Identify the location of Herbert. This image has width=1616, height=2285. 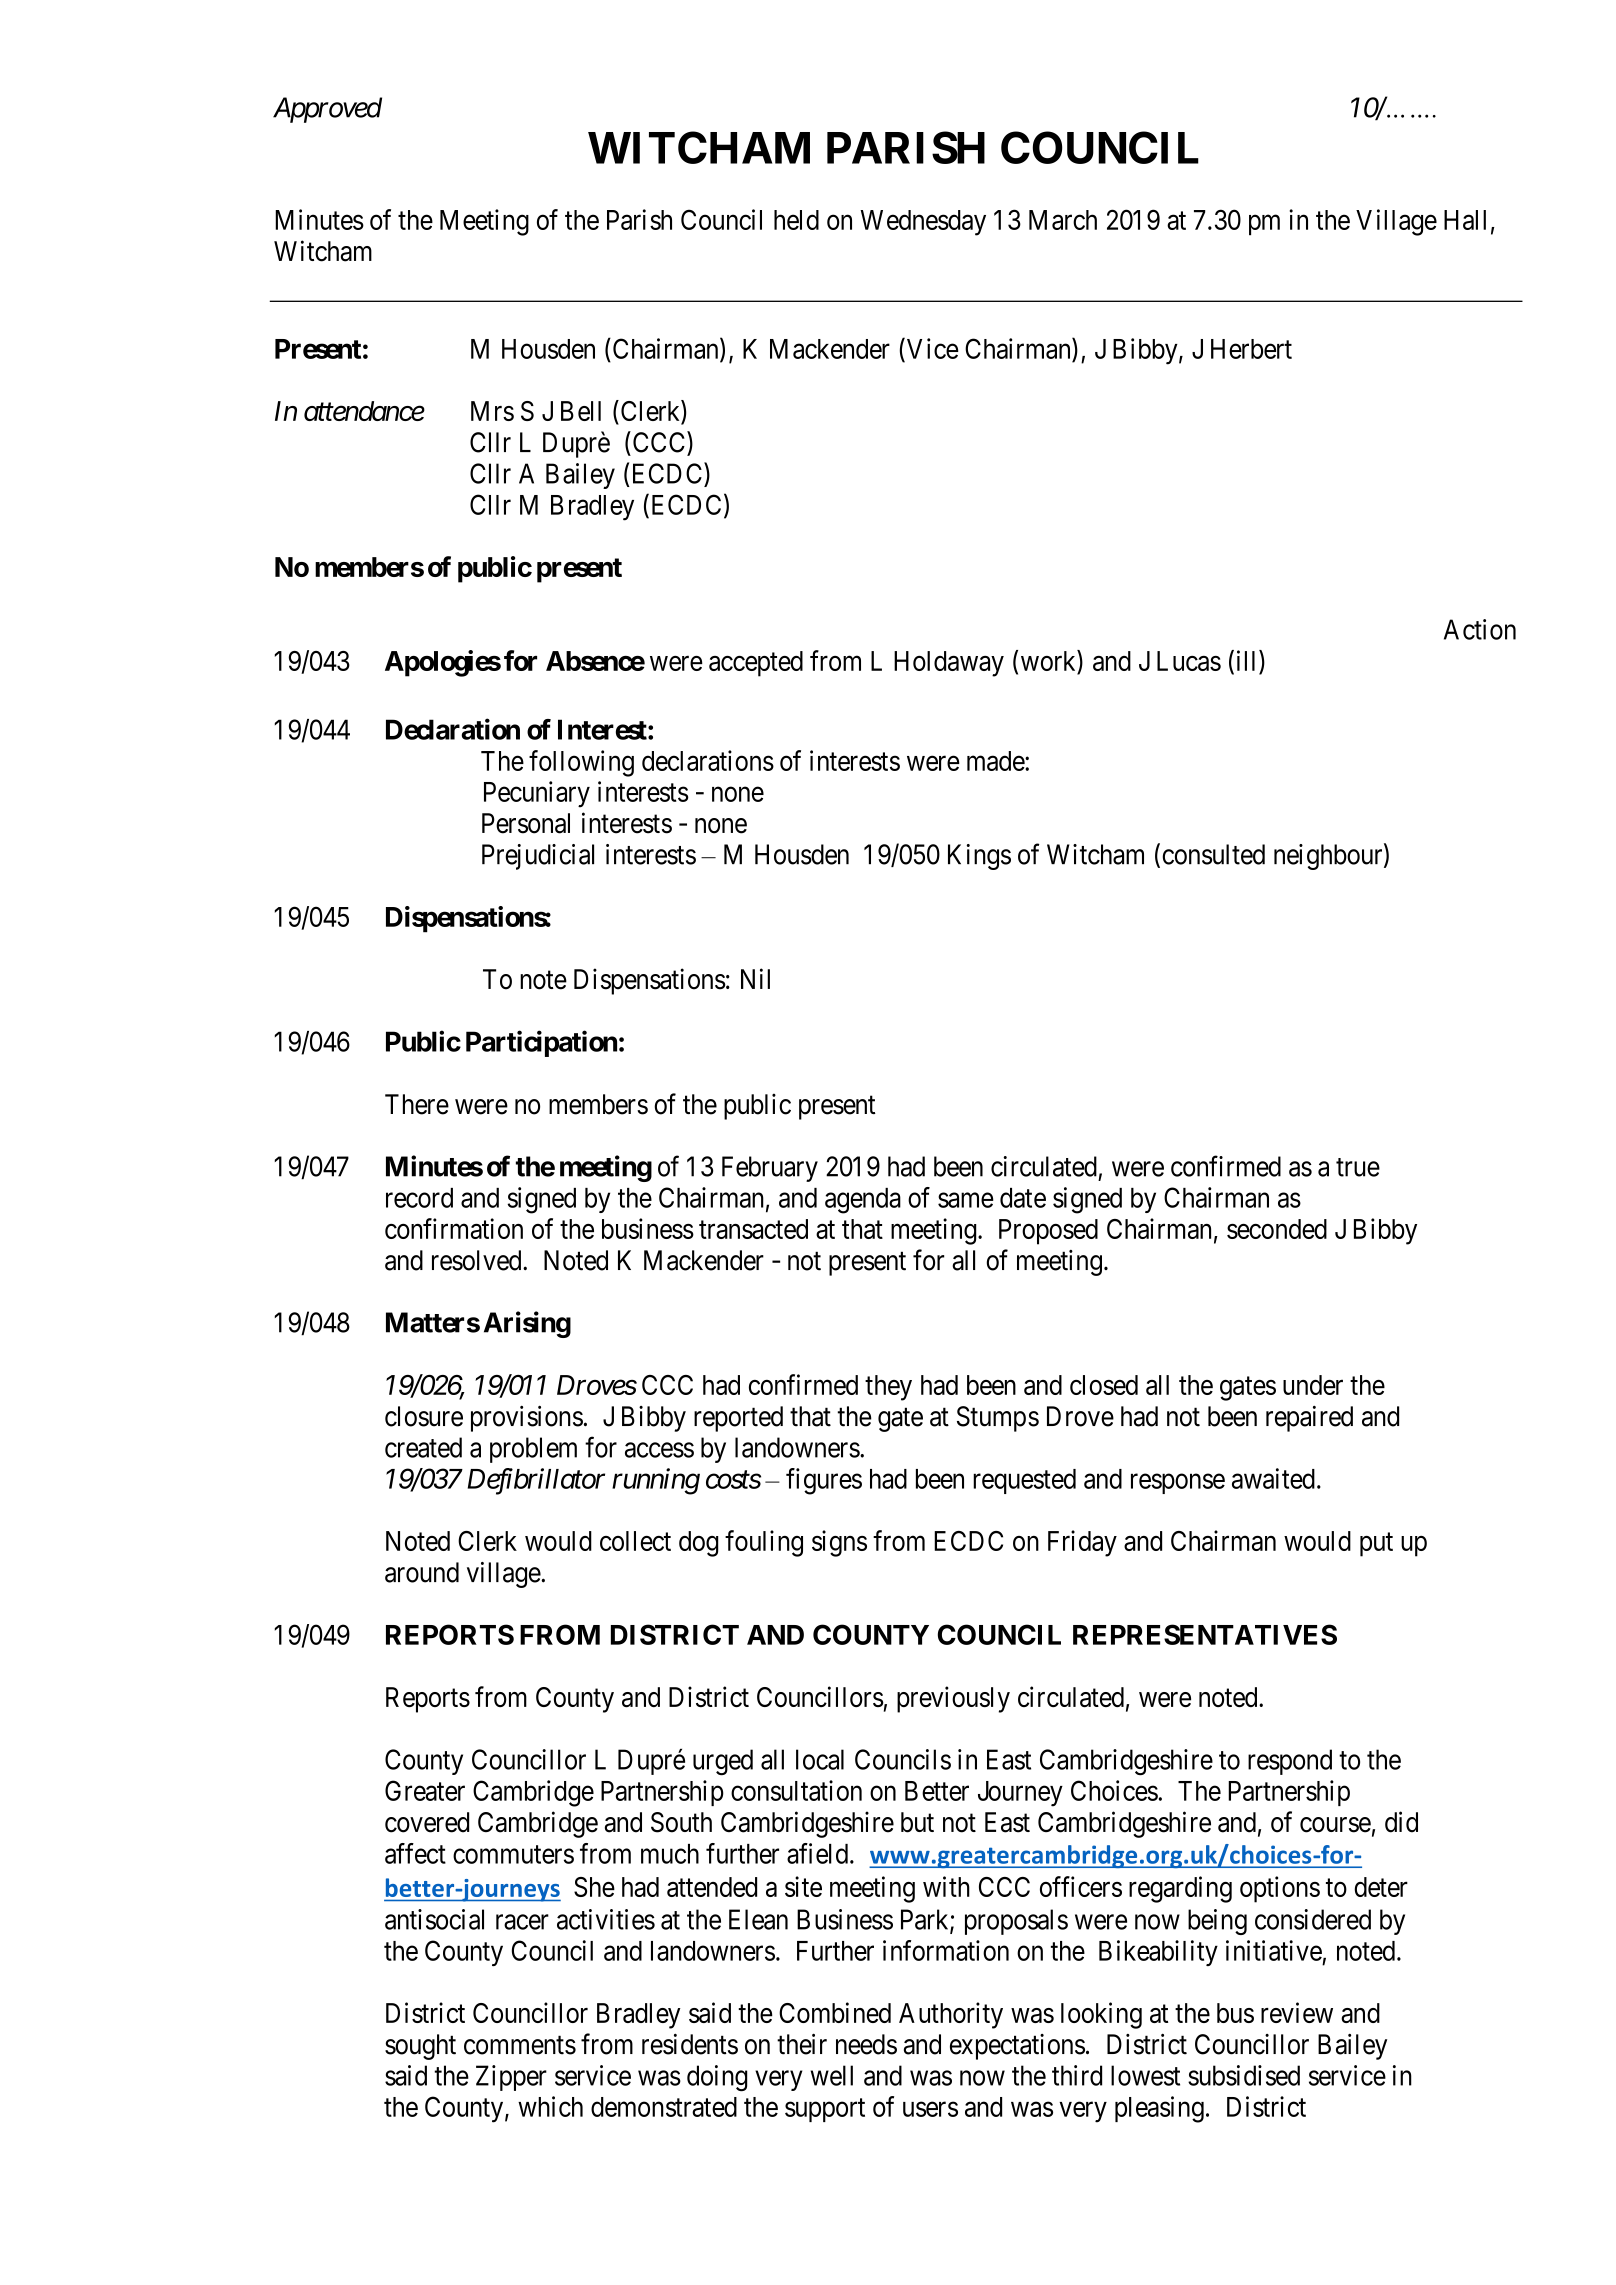
(1251, 349).
